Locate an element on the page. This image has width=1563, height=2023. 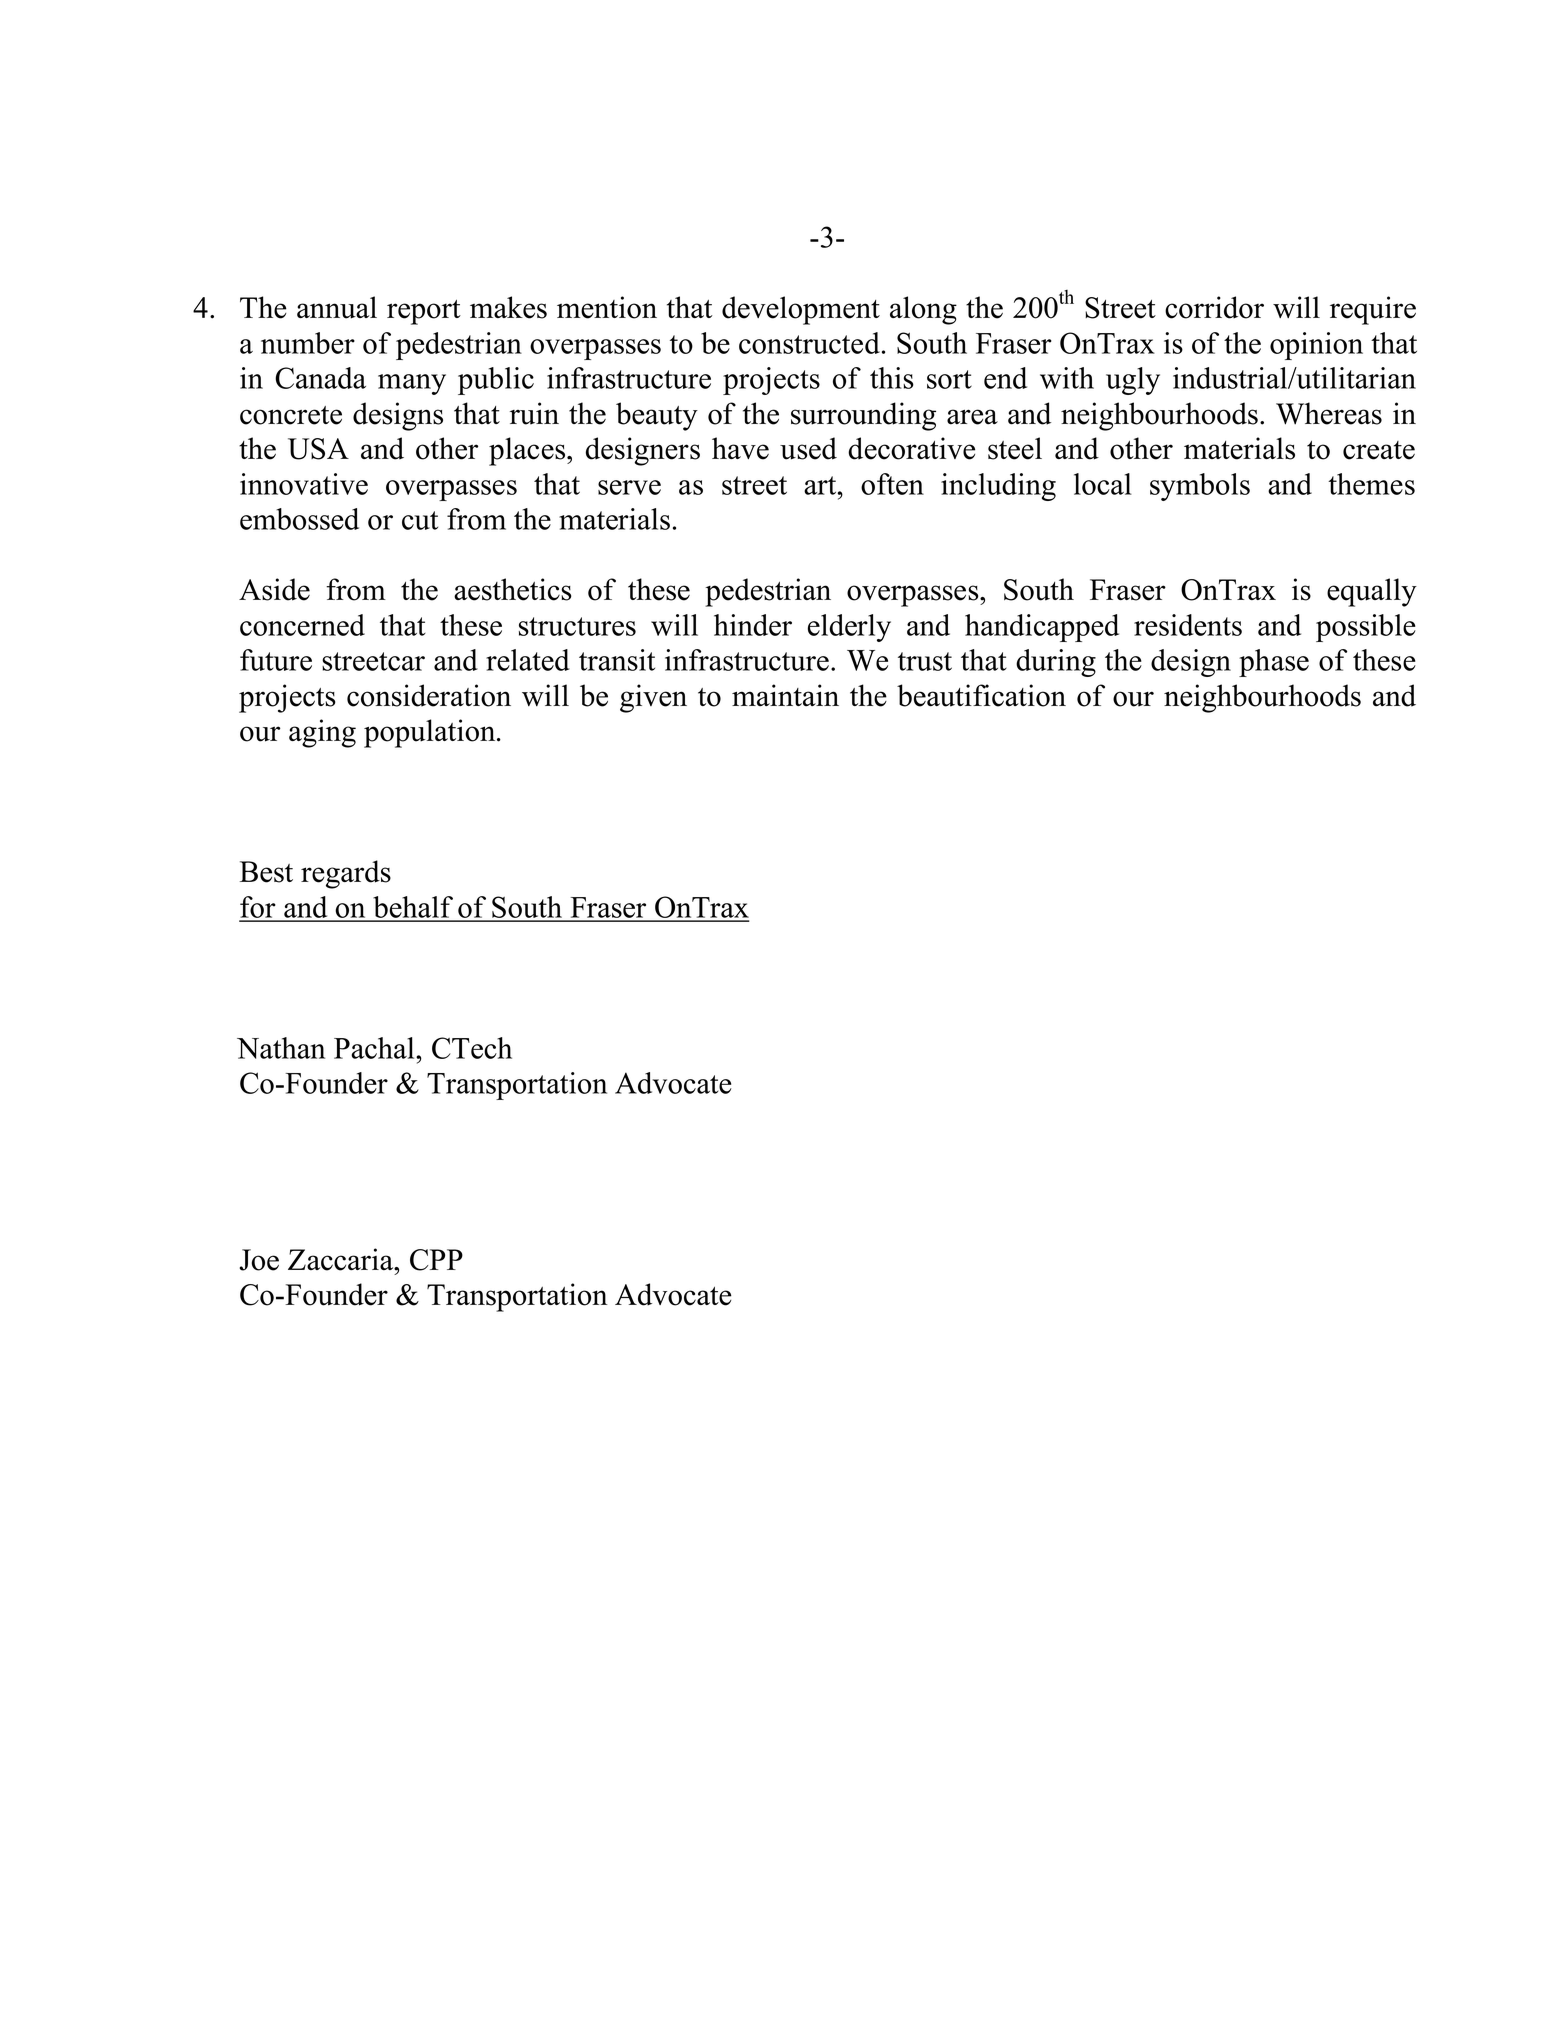
population is located at coordinates (431, 733).
